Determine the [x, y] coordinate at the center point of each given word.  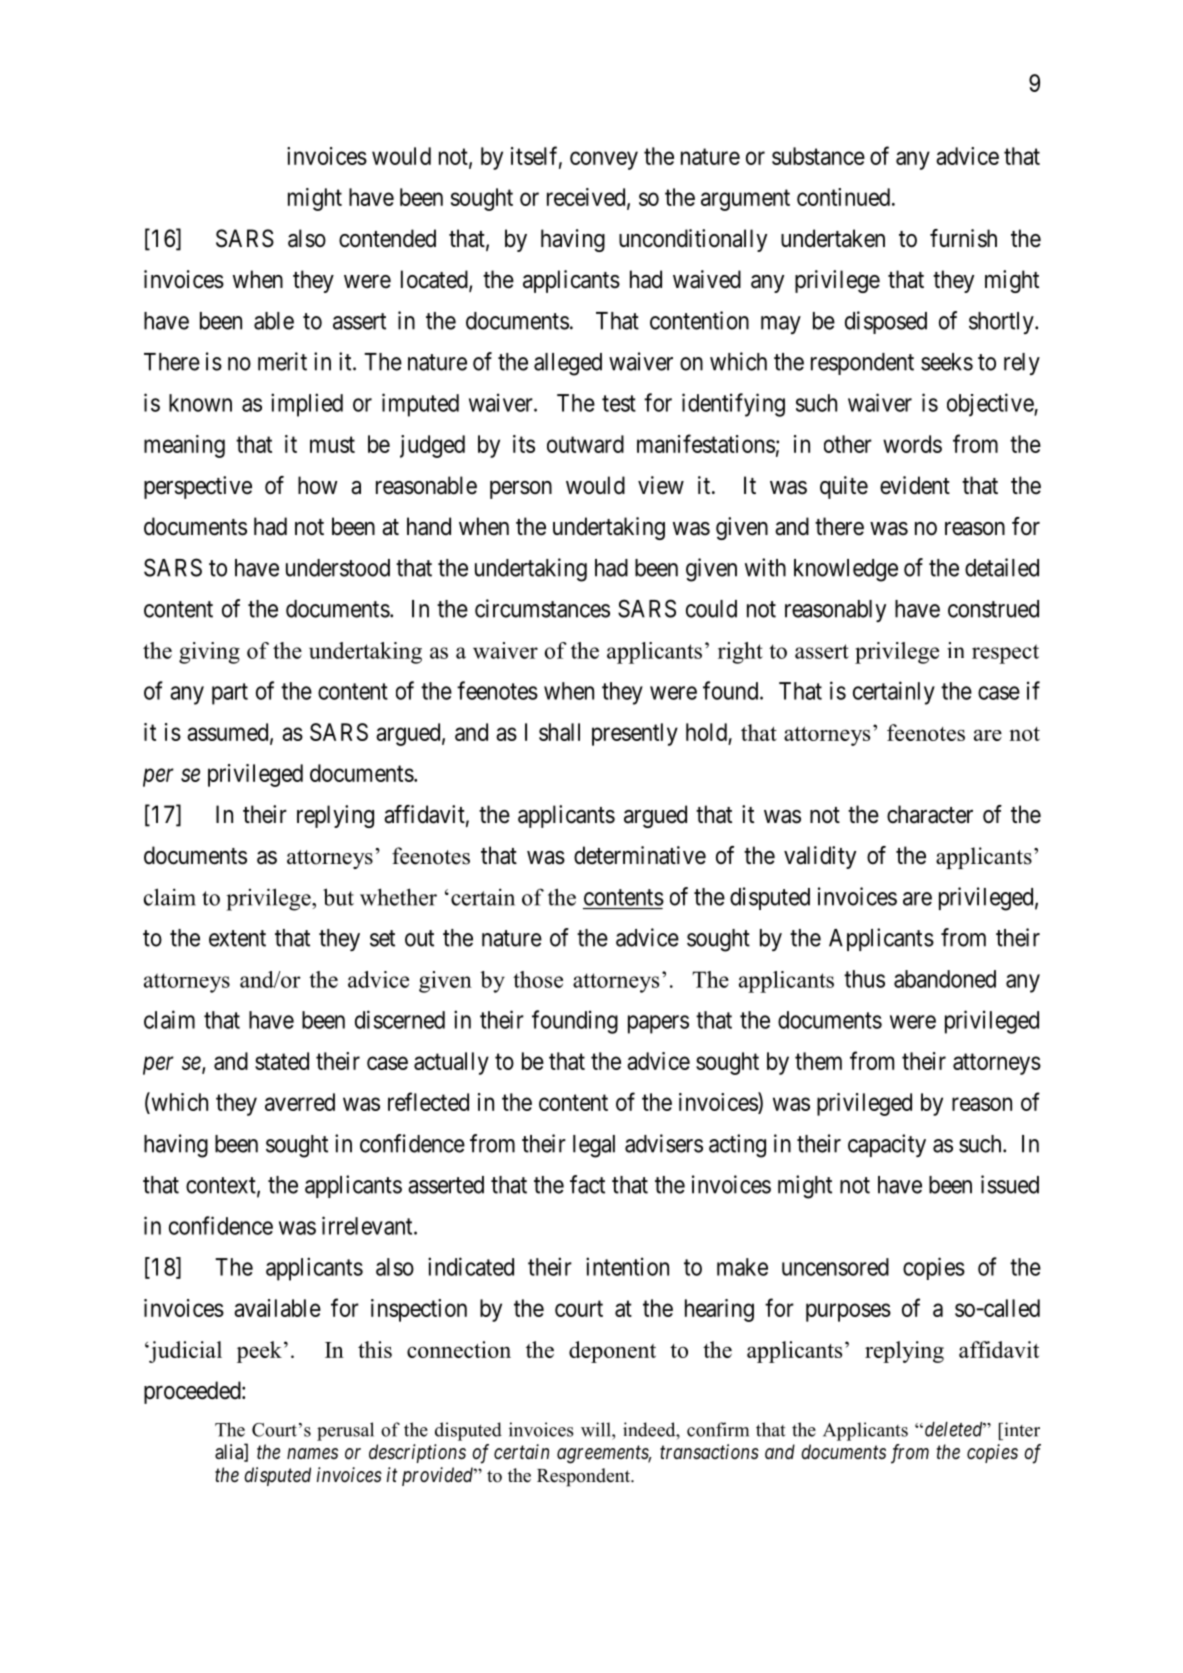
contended [387, 238]
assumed [229, 733]
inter [1021, 1429]
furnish [963, 238]
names [312, 1453]
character [930, 814]
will [597, 1429]
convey [604, 160]
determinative [640, 855]
